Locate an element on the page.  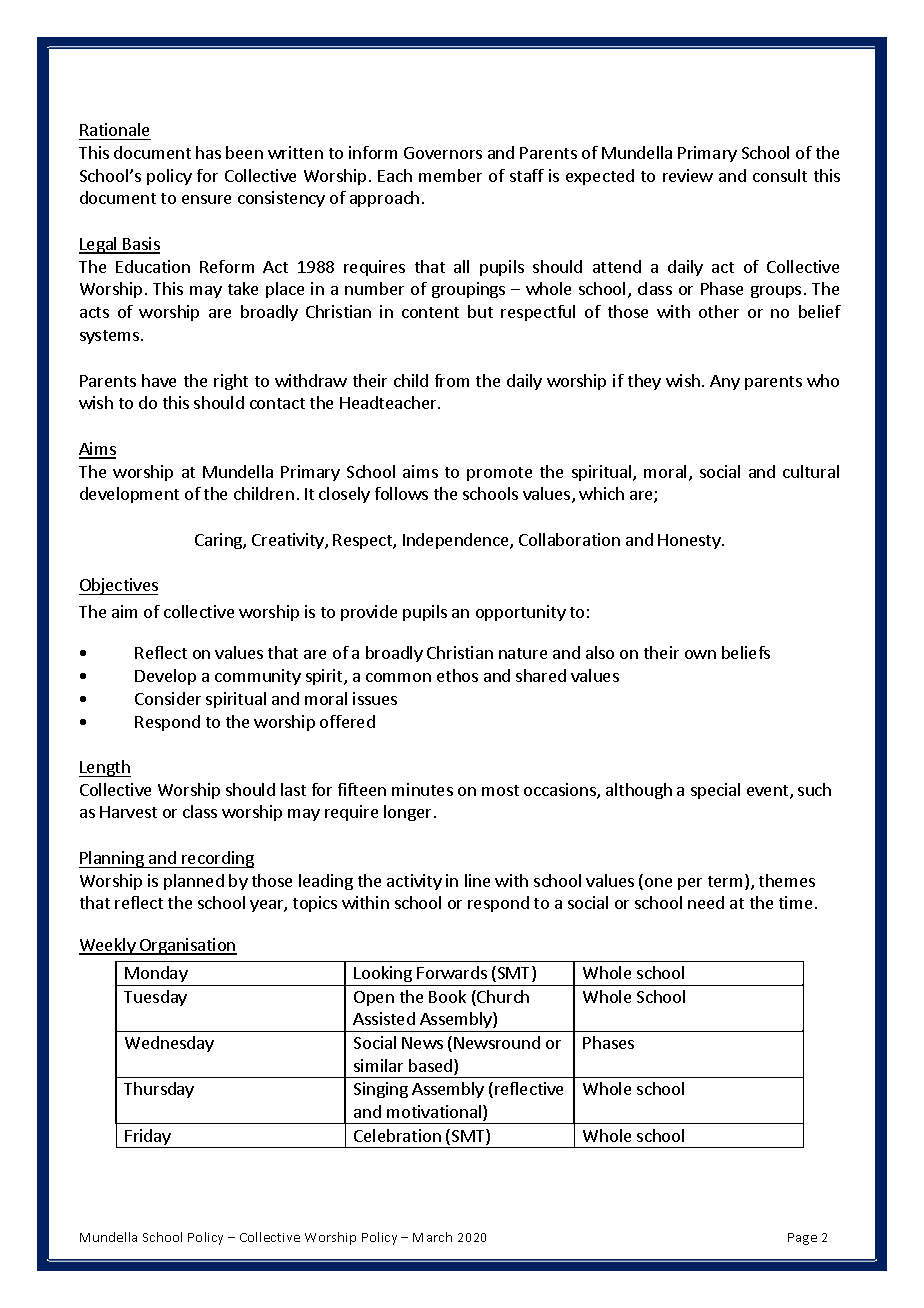
March is located at coordinates (432, 1237).
